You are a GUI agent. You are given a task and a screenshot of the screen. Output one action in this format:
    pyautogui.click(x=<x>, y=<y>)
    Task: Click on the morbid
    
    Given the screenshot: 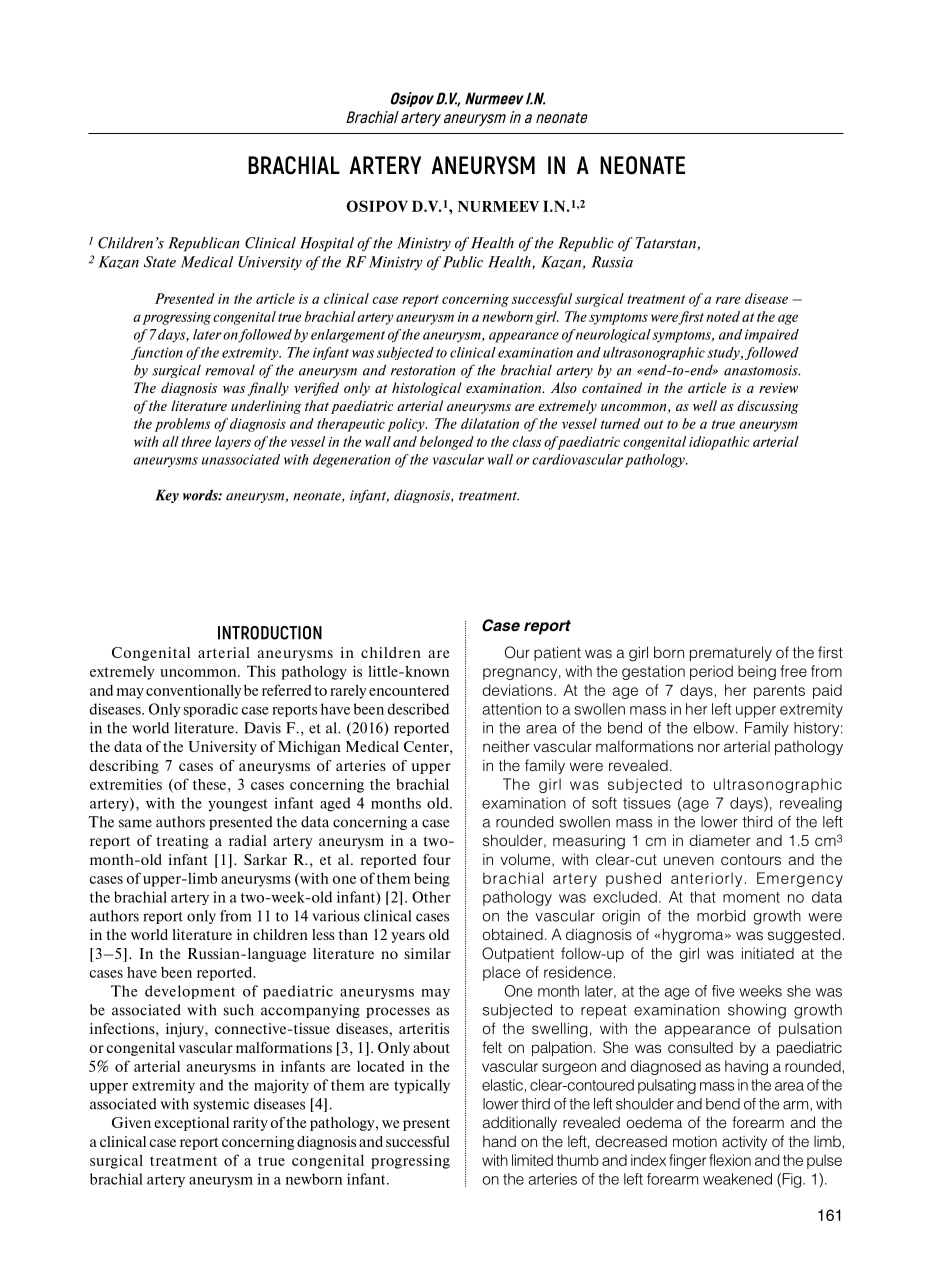 What is the action you would take?
    pyautogui.click(x=721, y=916)
